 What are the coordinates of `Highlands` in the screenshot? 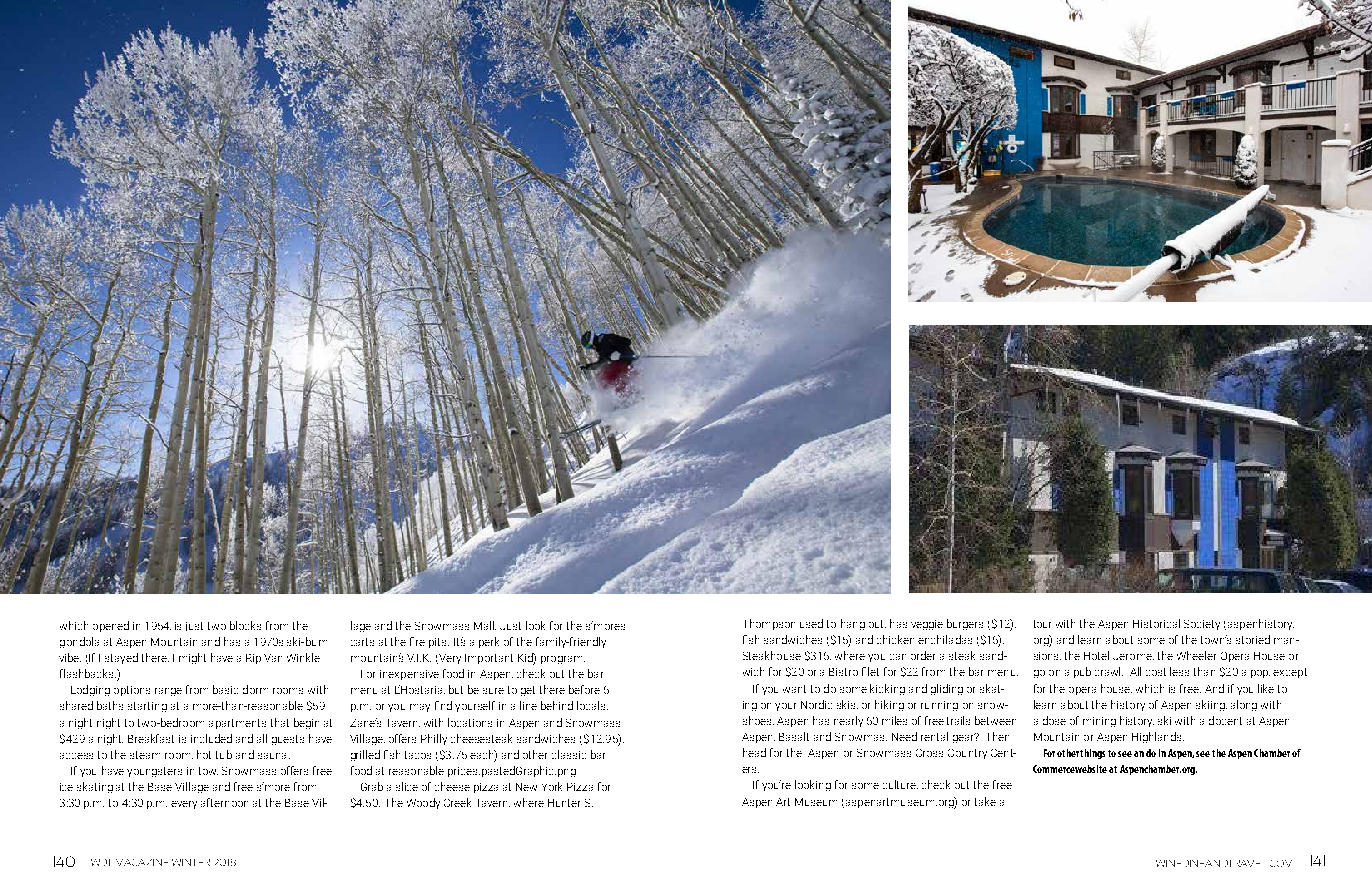 It's located at (1158, 737).
